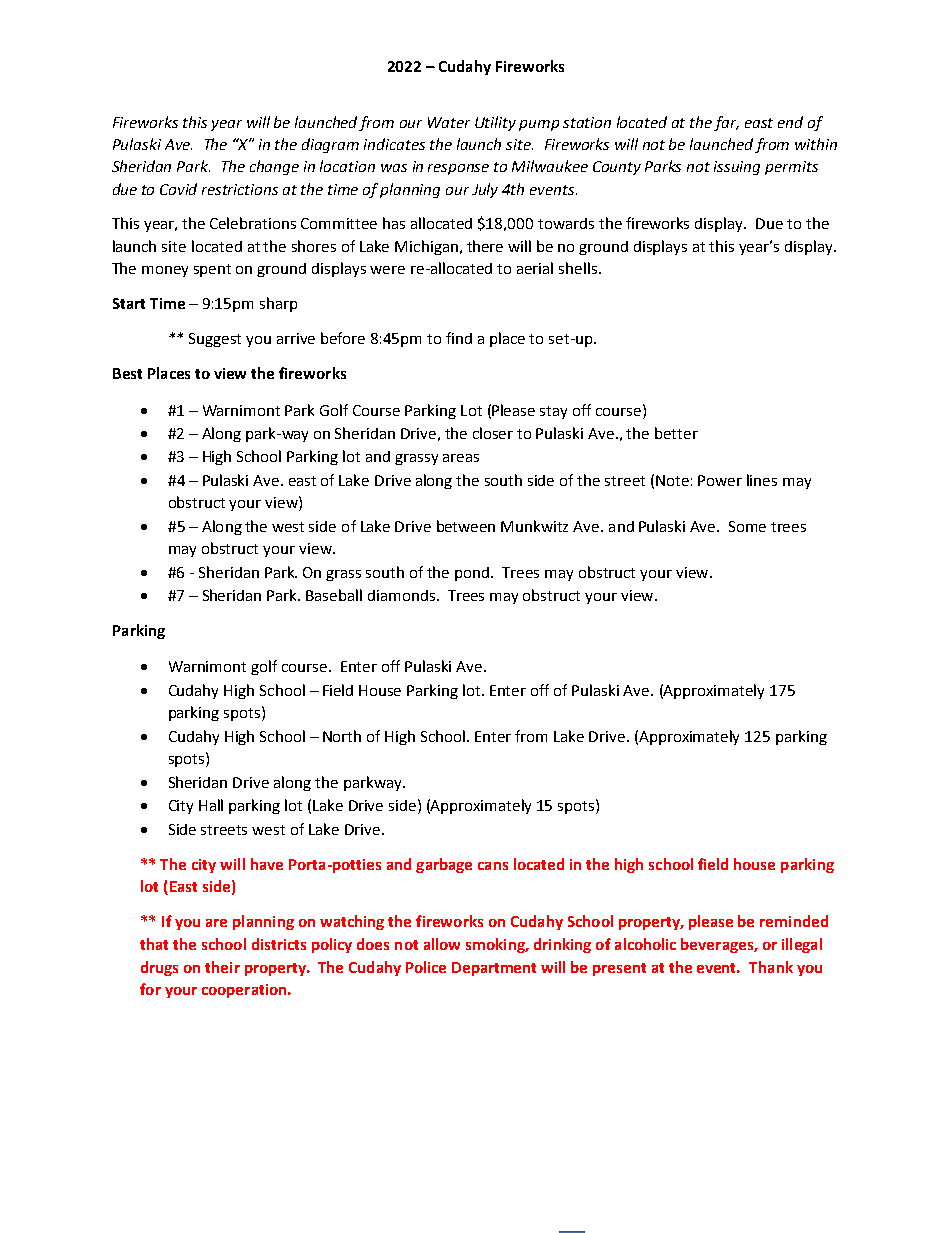 This page has height=1233, width=952. What do you see at coordinates (211, 805) in the page?
I see `Hall` at bounding box center [211, 805].
